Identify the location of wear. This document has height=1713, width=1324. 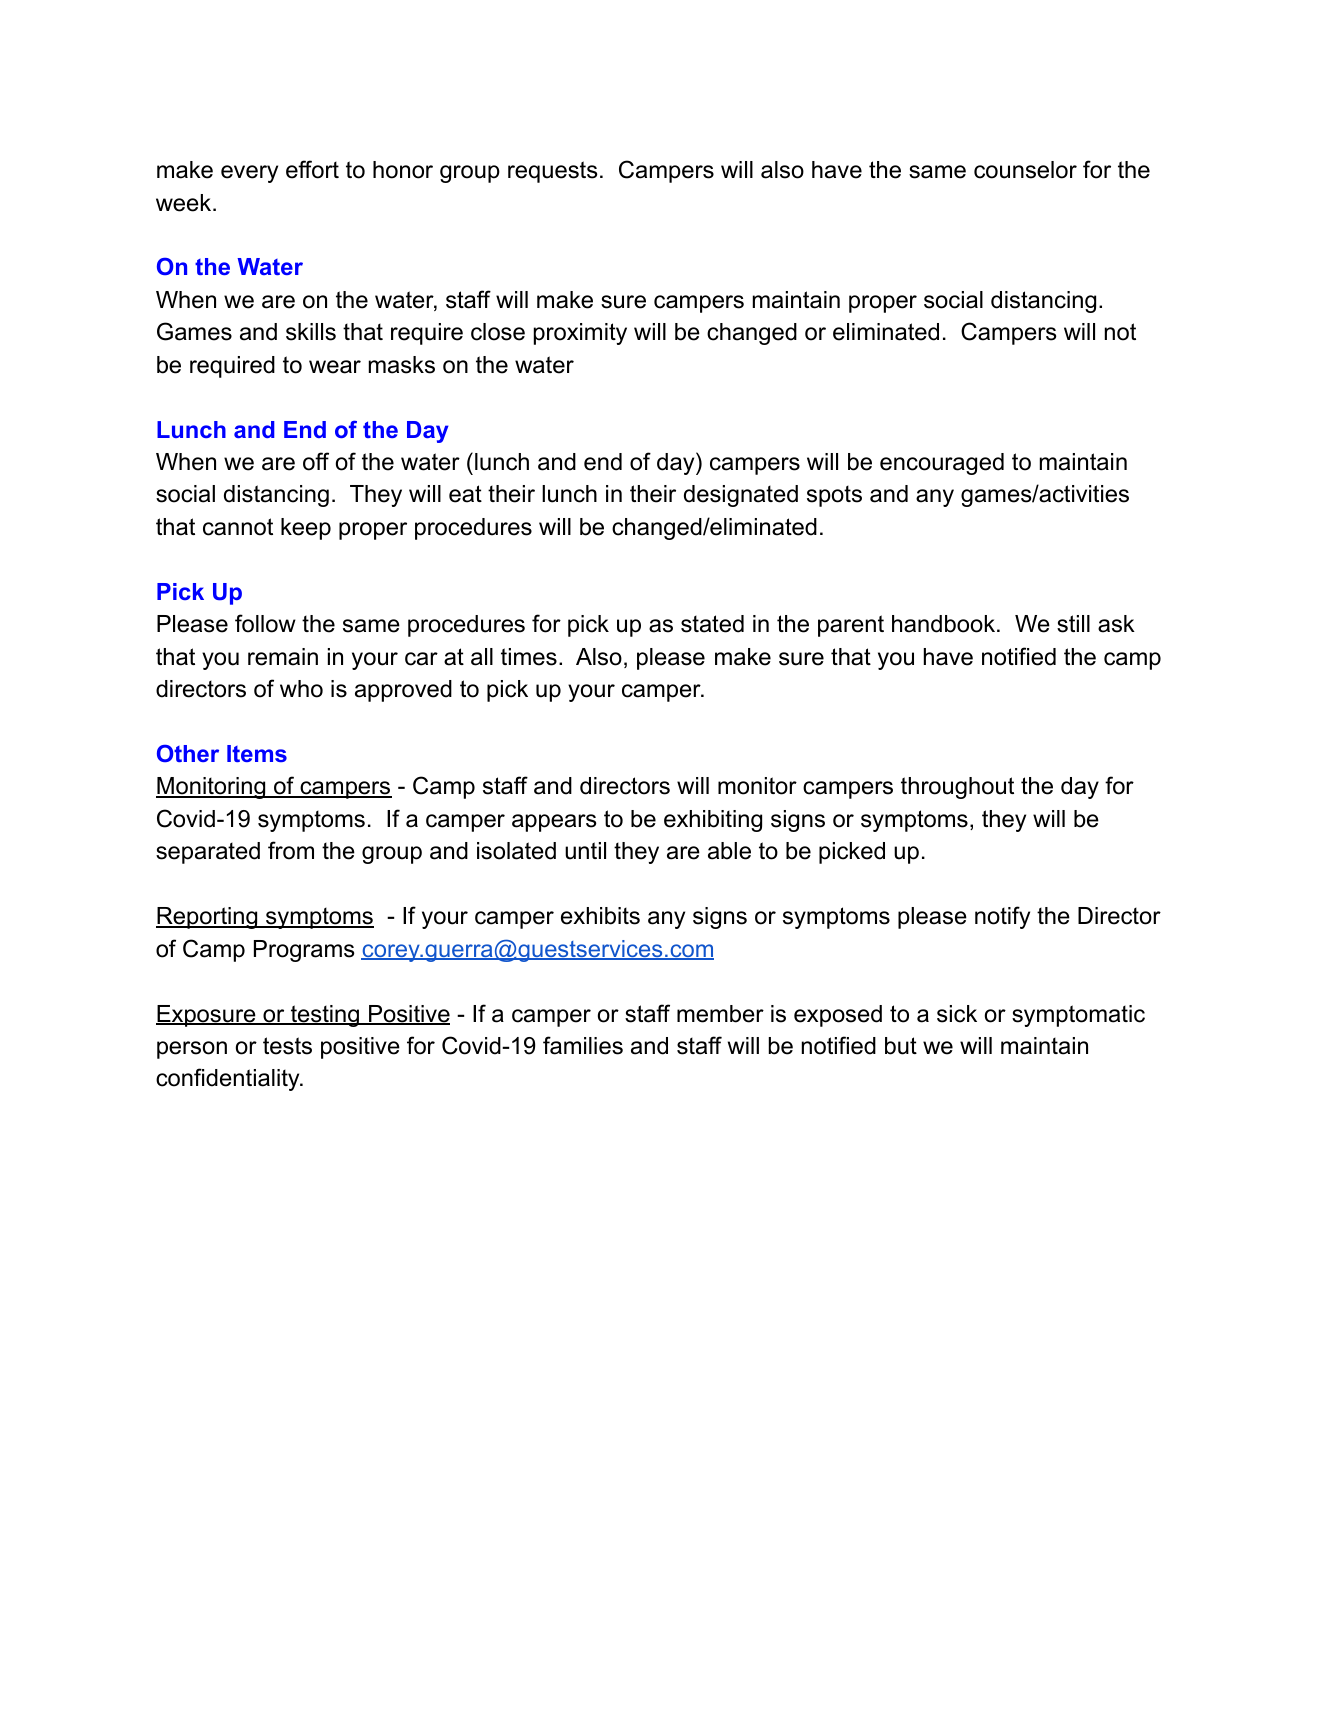
(335, 367).
